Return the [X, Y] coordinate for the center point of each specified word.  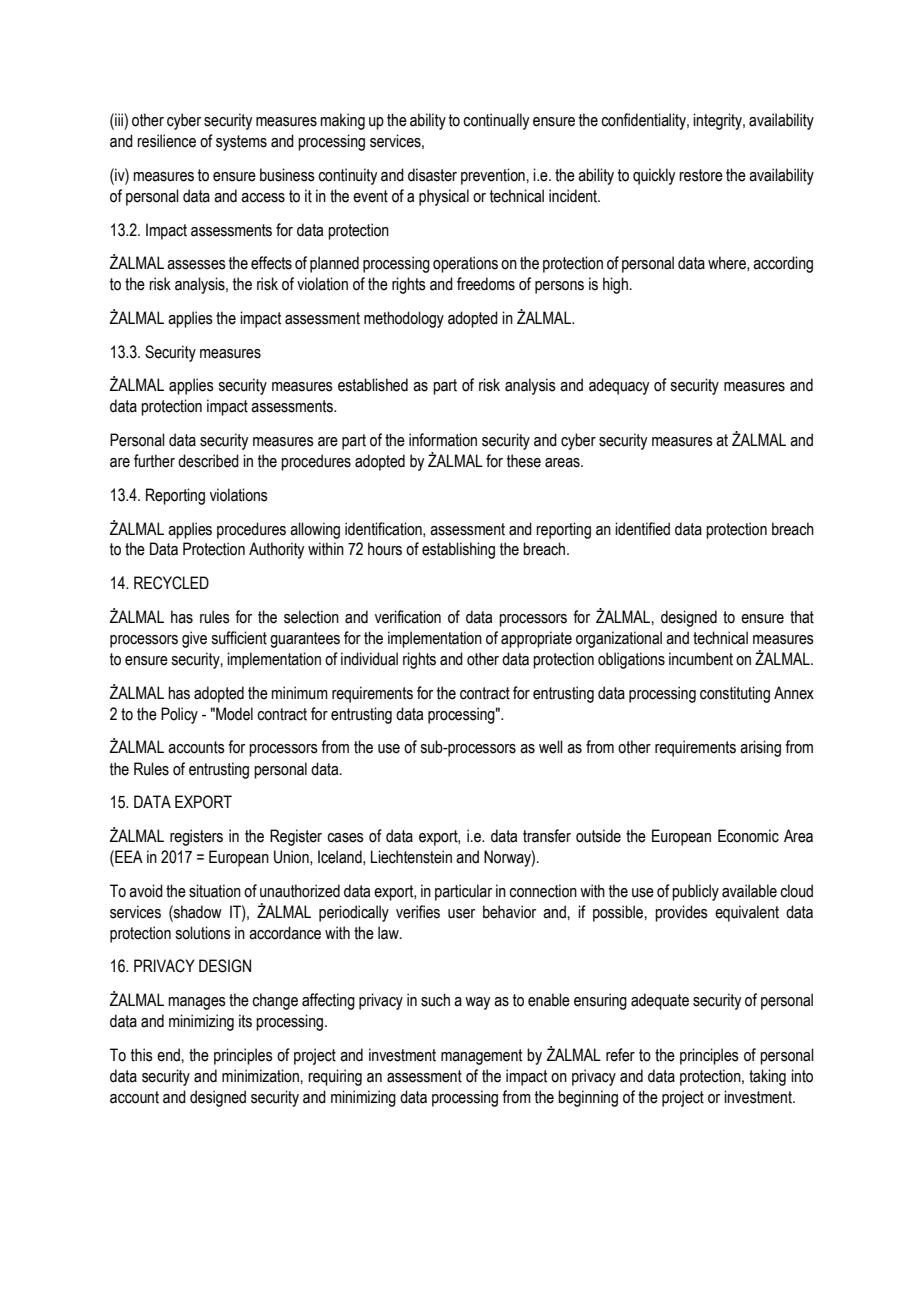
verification [408, 617]
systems [241, 143]
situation [215, 891]
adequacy [619, 386]
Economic [748, 836]
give [194, 639]
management [481, 1057]
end [169, 1055]
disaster [432, 175]
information [443, 440]
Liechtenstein [411, 857]
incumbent [701, 659]
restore [701, 175]
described [208, 461]
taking [767, 1077]
